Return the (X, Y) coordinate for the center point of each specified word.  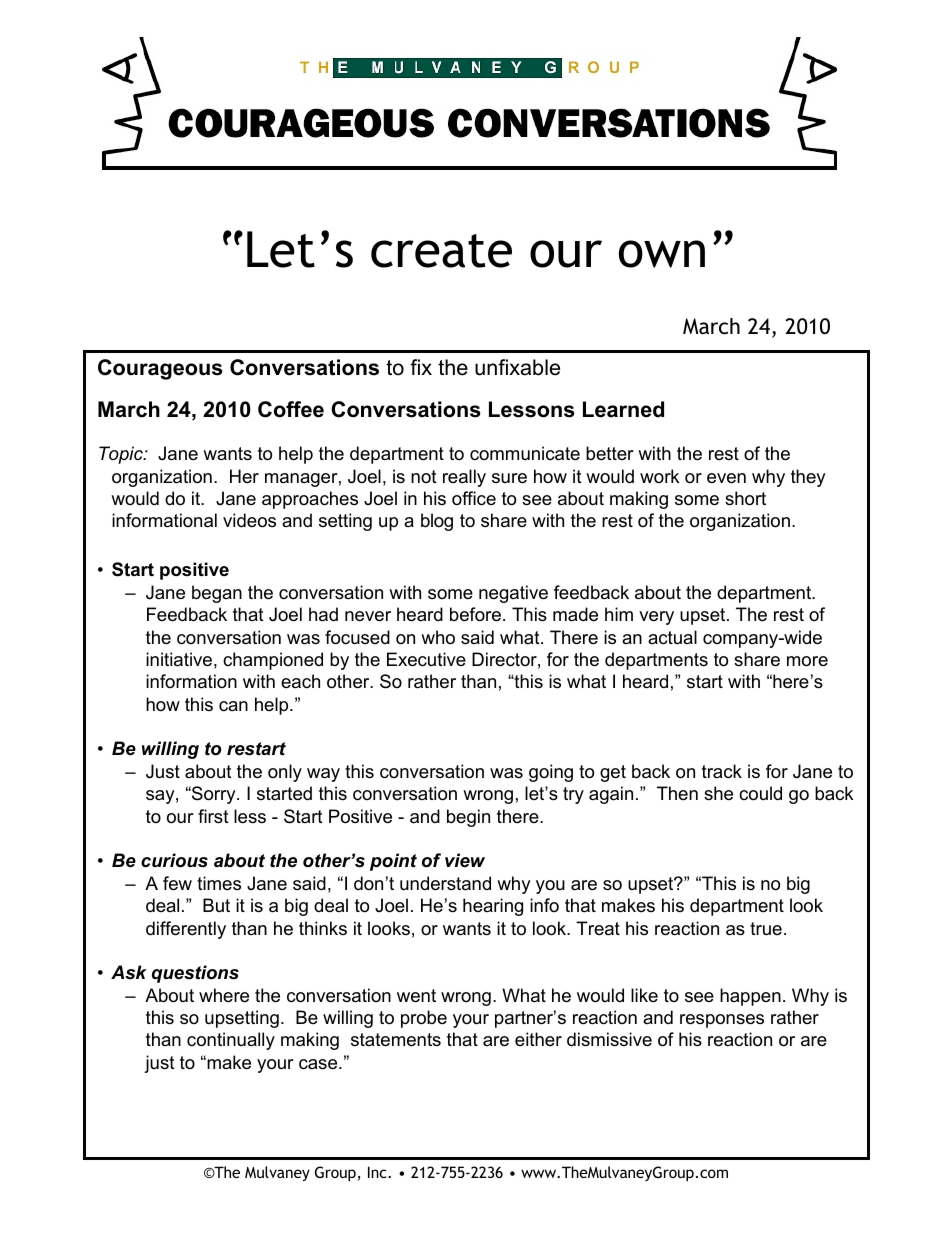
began (217, 594)
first (213, 816)
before (475, 614)
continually (231, 1041)
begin (468, 818)
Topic (122, 455)
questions (195, 974)
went (416, 996)
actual (672, 637)
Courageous (160, 369)
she (718, 793)
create (441, 251)
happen (750, 997)
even (726, 478)
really (464, 478)
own (662, 254)
